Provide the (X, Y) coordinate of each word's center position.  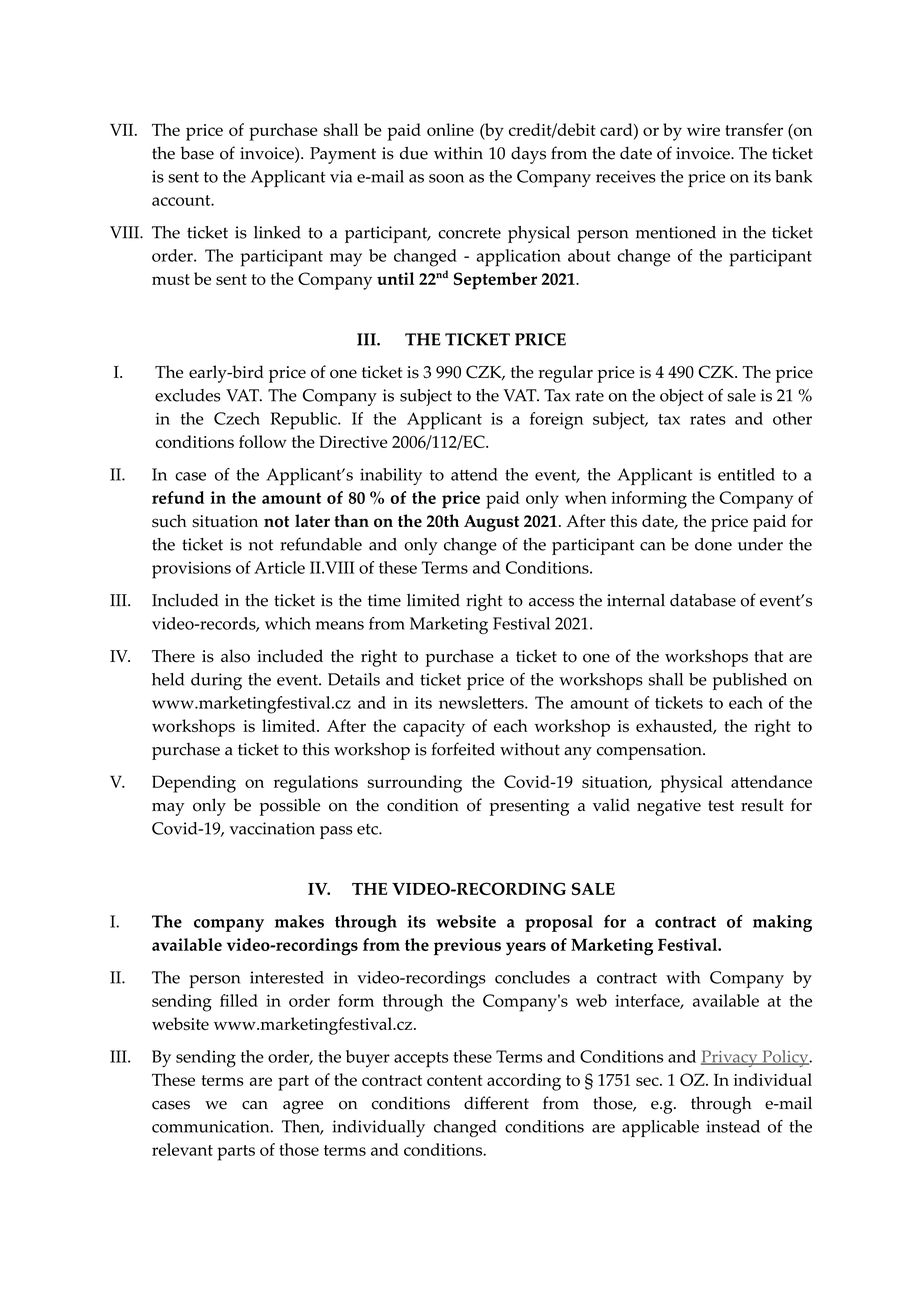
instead (733, 1126)
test (721, 806)
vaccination (272, 828)
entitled (746, 474)
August (491, 523)
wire (703, 130)
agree (303, 1107)
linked (277, 232)
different (496, 1103)
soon (446, 178)
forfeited (463, 749)
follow (263, 441)
